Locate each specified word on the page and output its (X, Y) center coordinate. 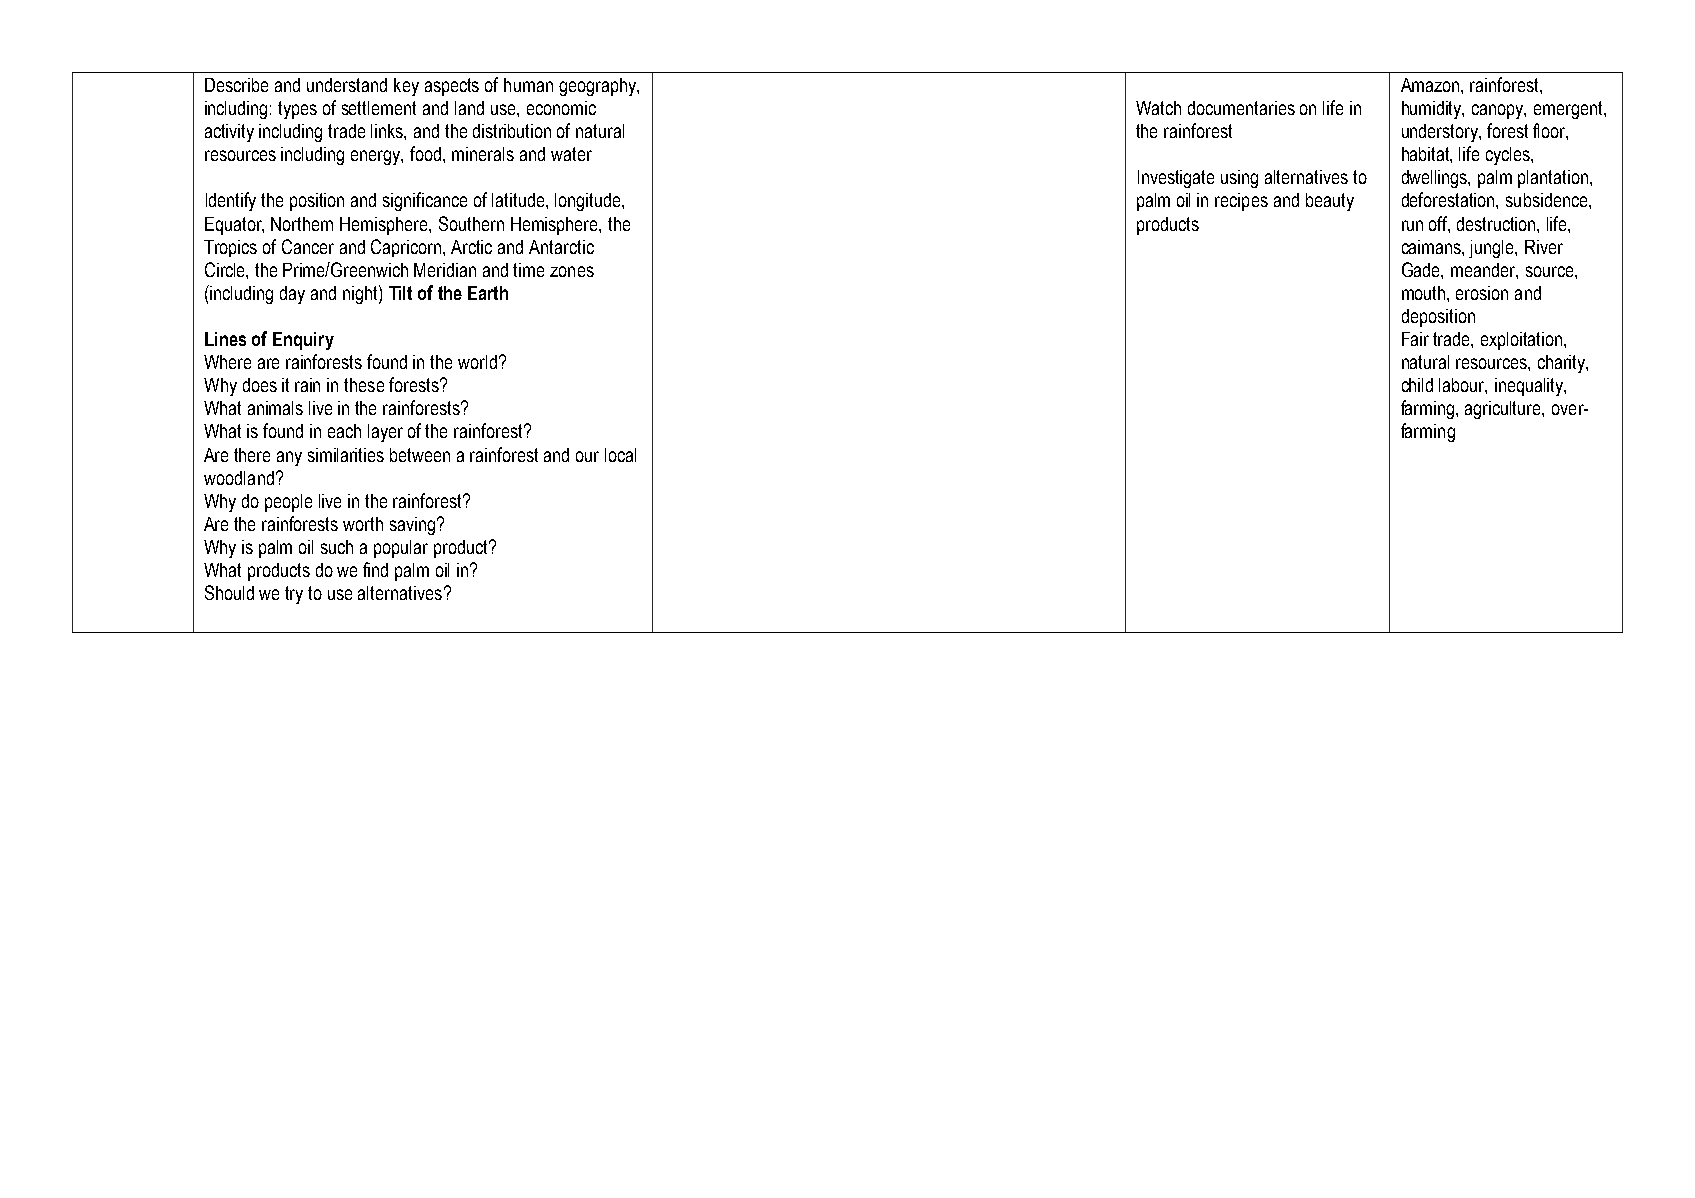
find (375, 569)
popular (401, 549)
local (620, 455)
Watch (1158, 108)
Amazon (1431, 85)
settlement (379, 108)
